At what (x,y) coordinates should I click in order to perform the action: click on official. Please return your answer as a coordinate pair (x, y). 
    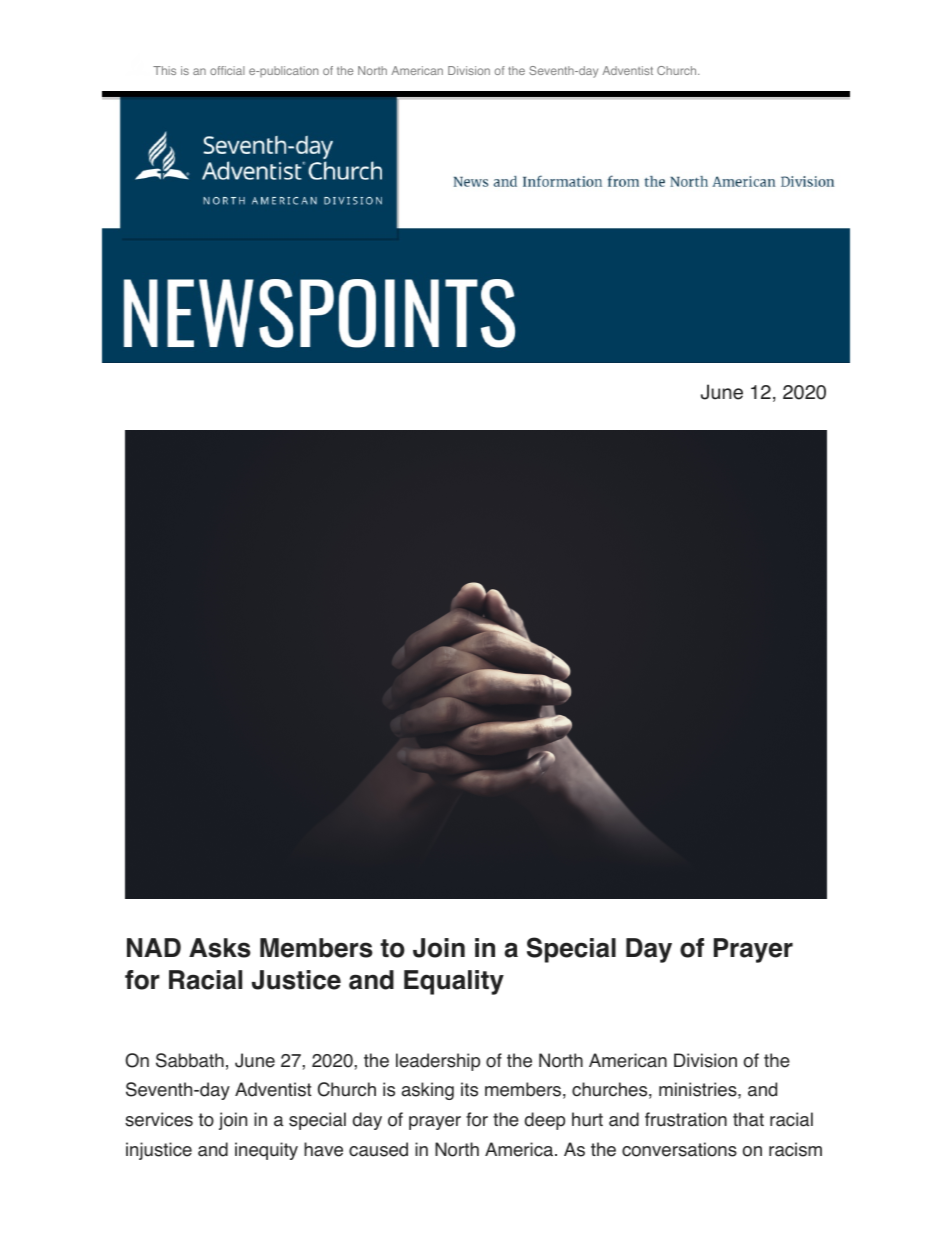
    Looking at the image, I should click on (227, 70).
